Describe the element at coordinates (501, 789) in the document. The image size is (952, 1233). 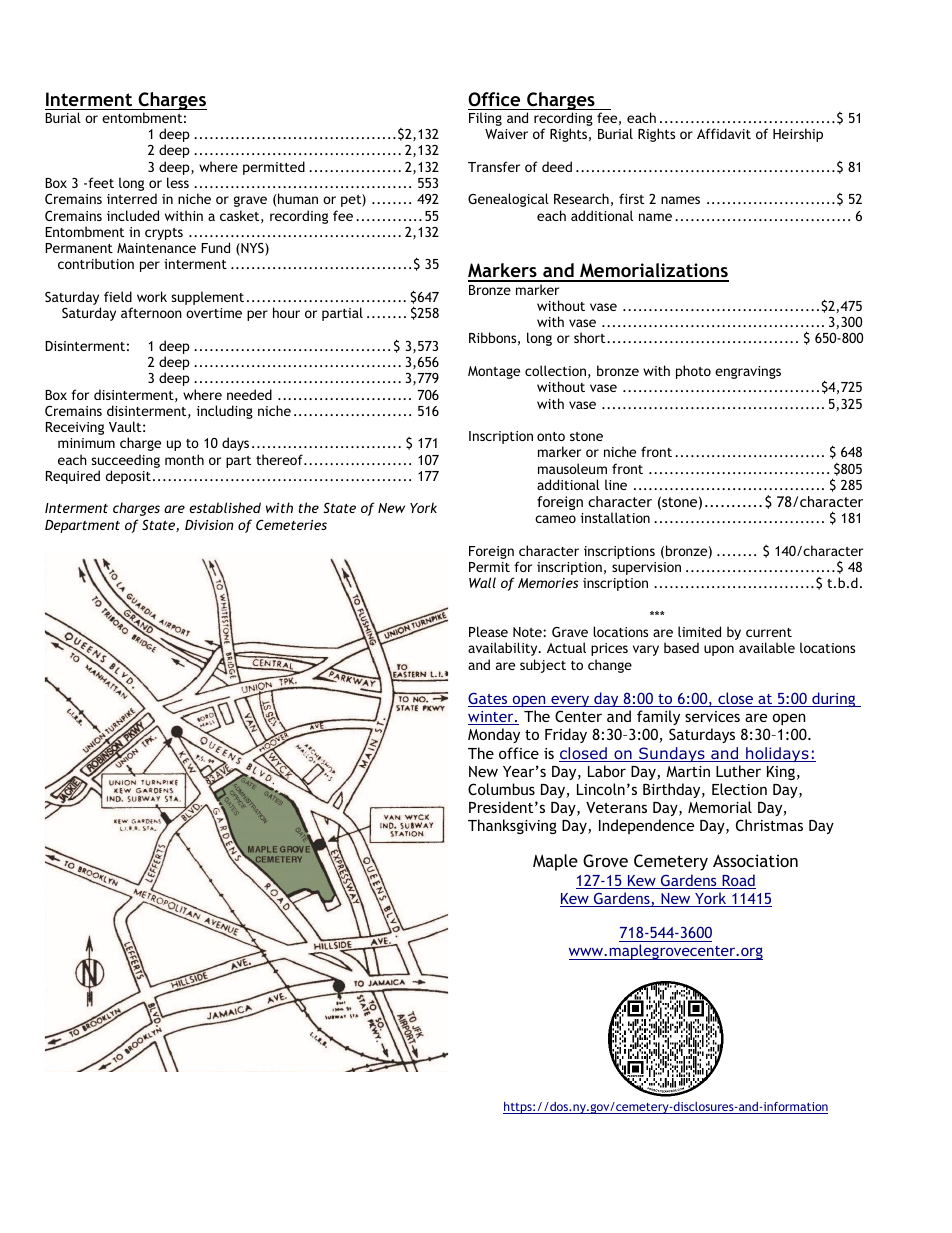
I see `Columbus` at that location.
